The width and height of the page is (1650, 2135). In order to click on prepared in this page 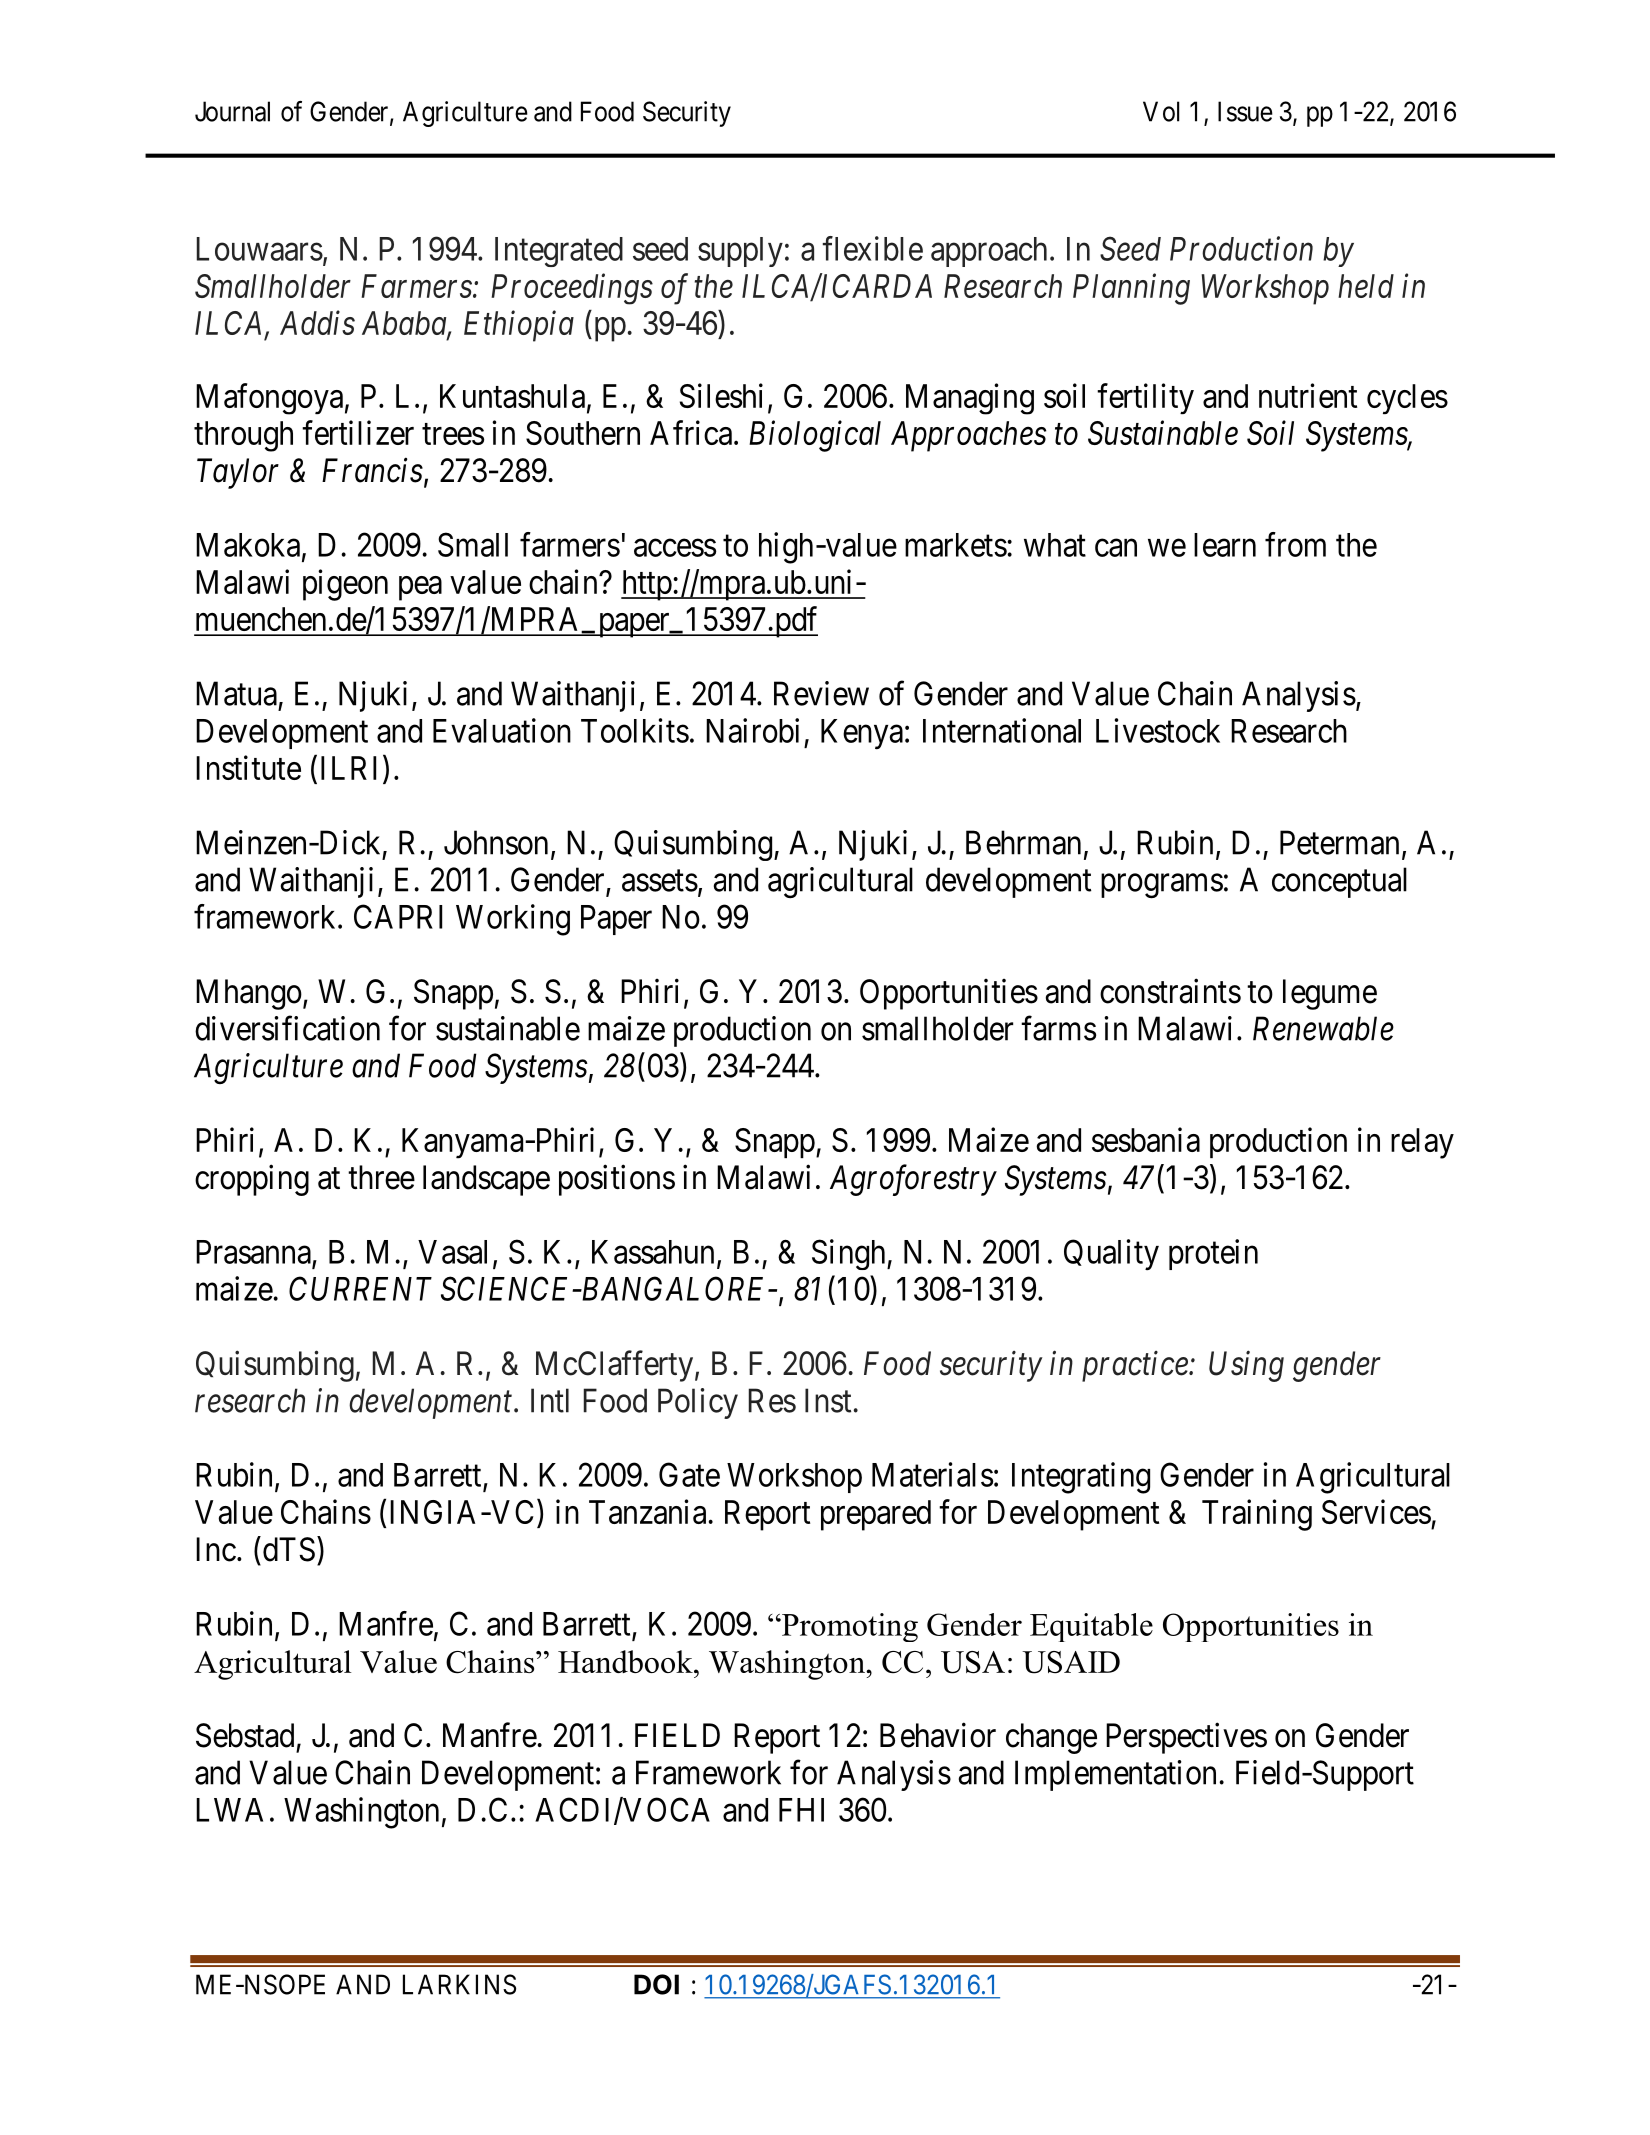, I will do `click(876, 1515)`.
